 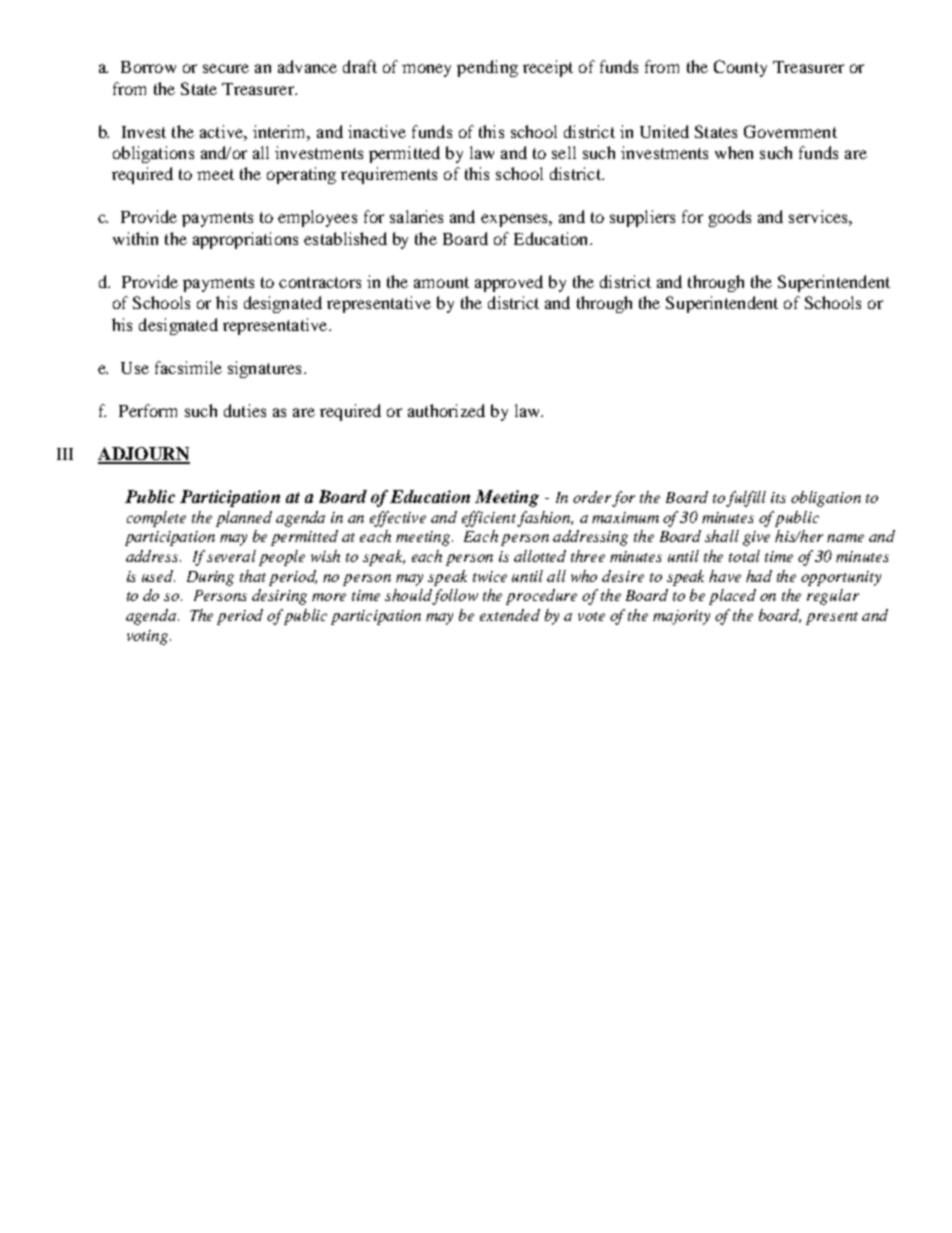 What do you see at coordinates (510, 615) in the document?
I see `extended` at bounding box center [510, 615].
